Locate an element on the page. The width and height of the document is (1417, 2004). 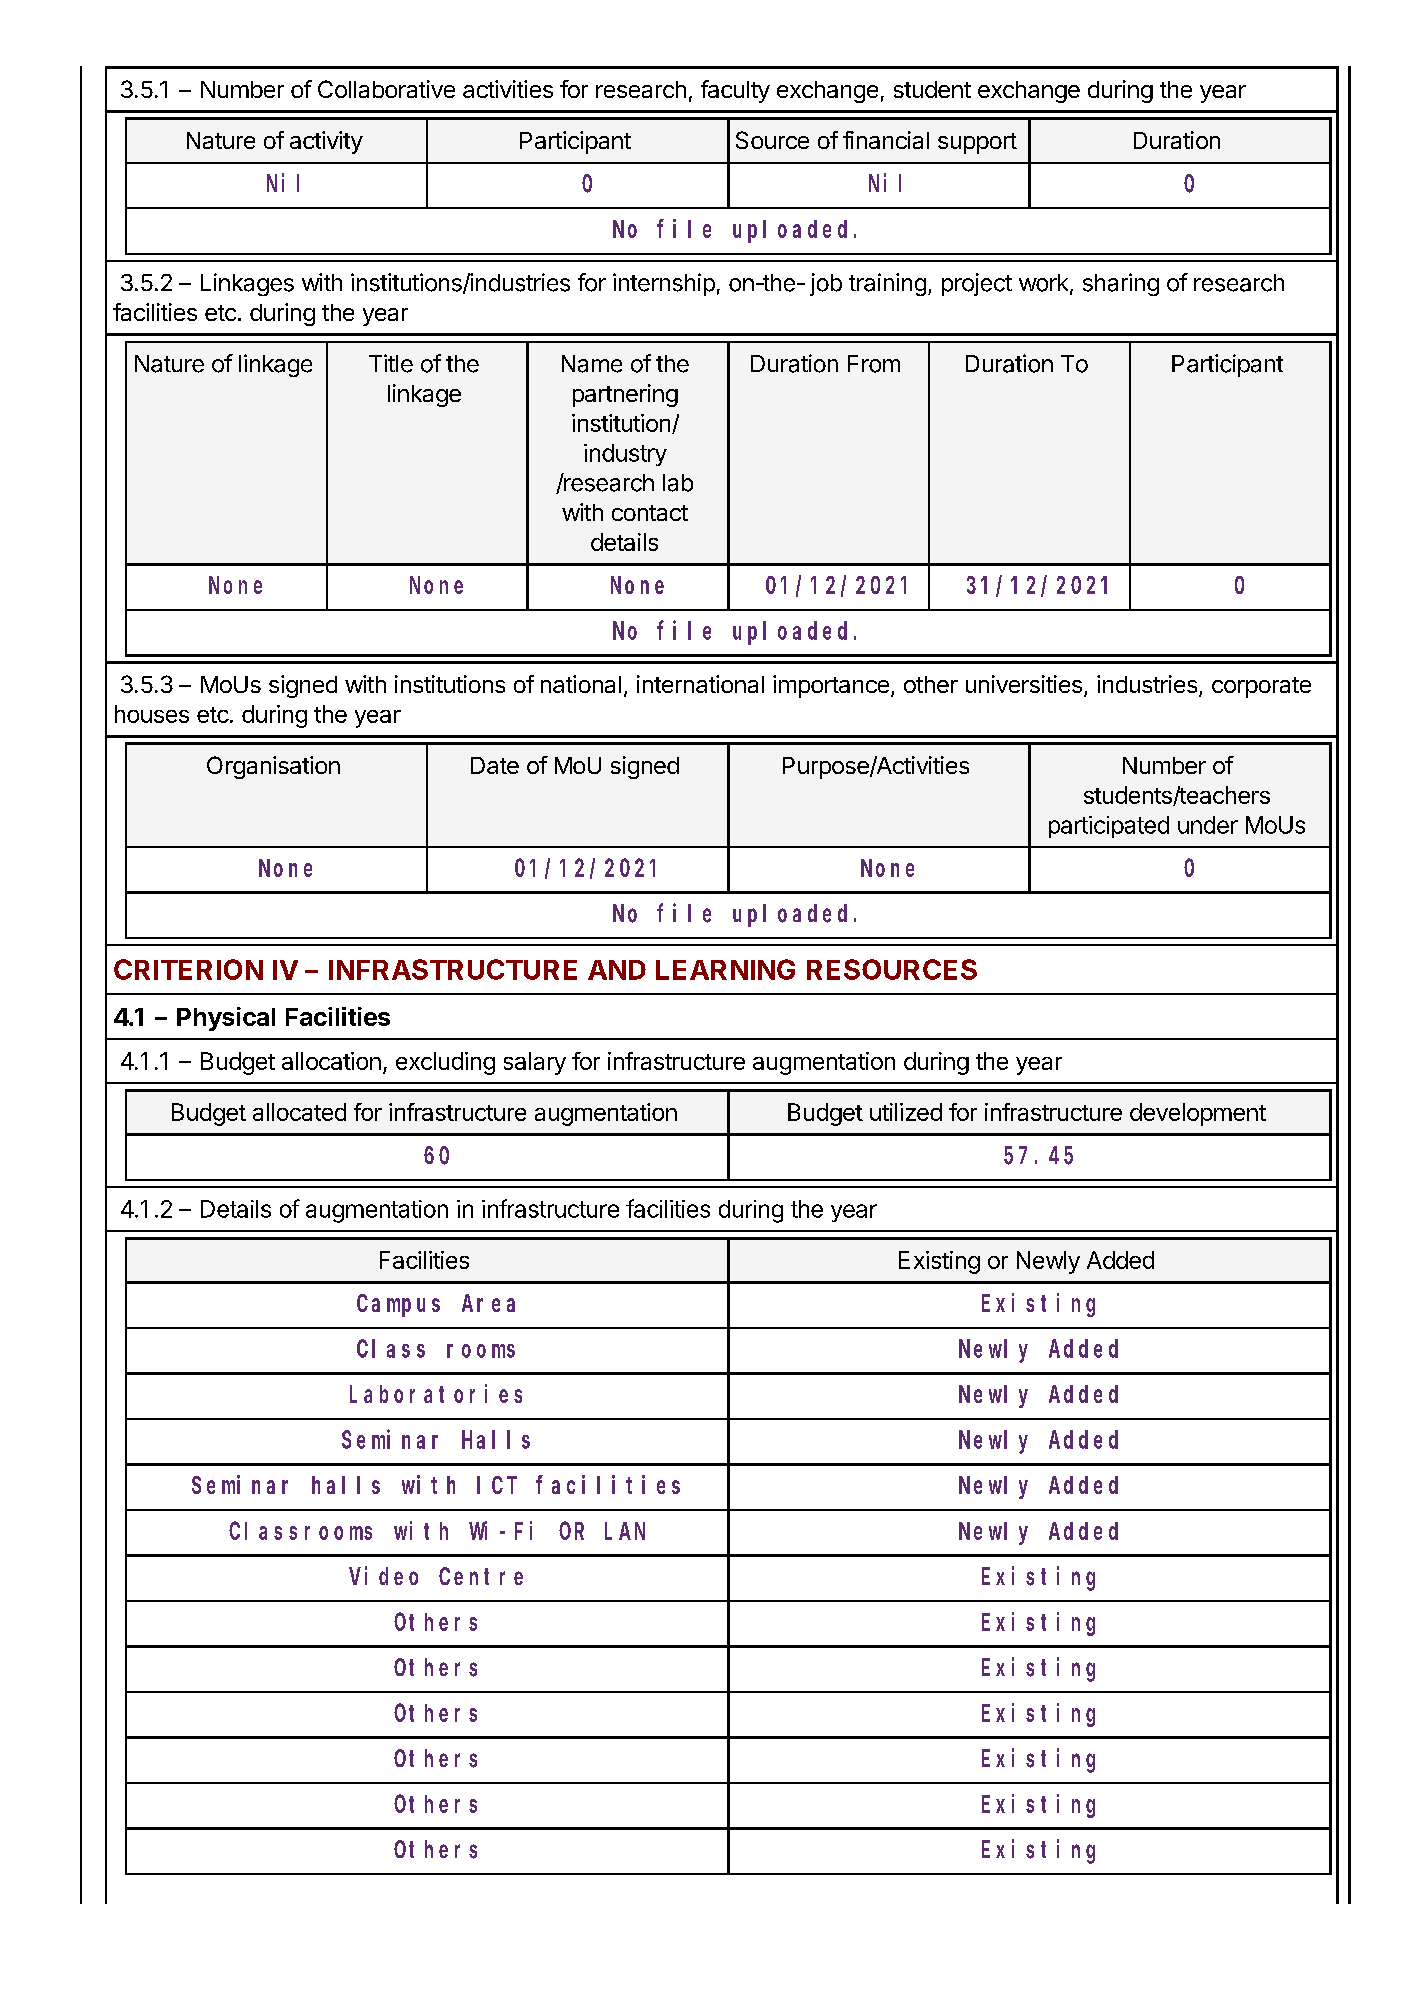
LAN is located at coordinates (625, 1531).
